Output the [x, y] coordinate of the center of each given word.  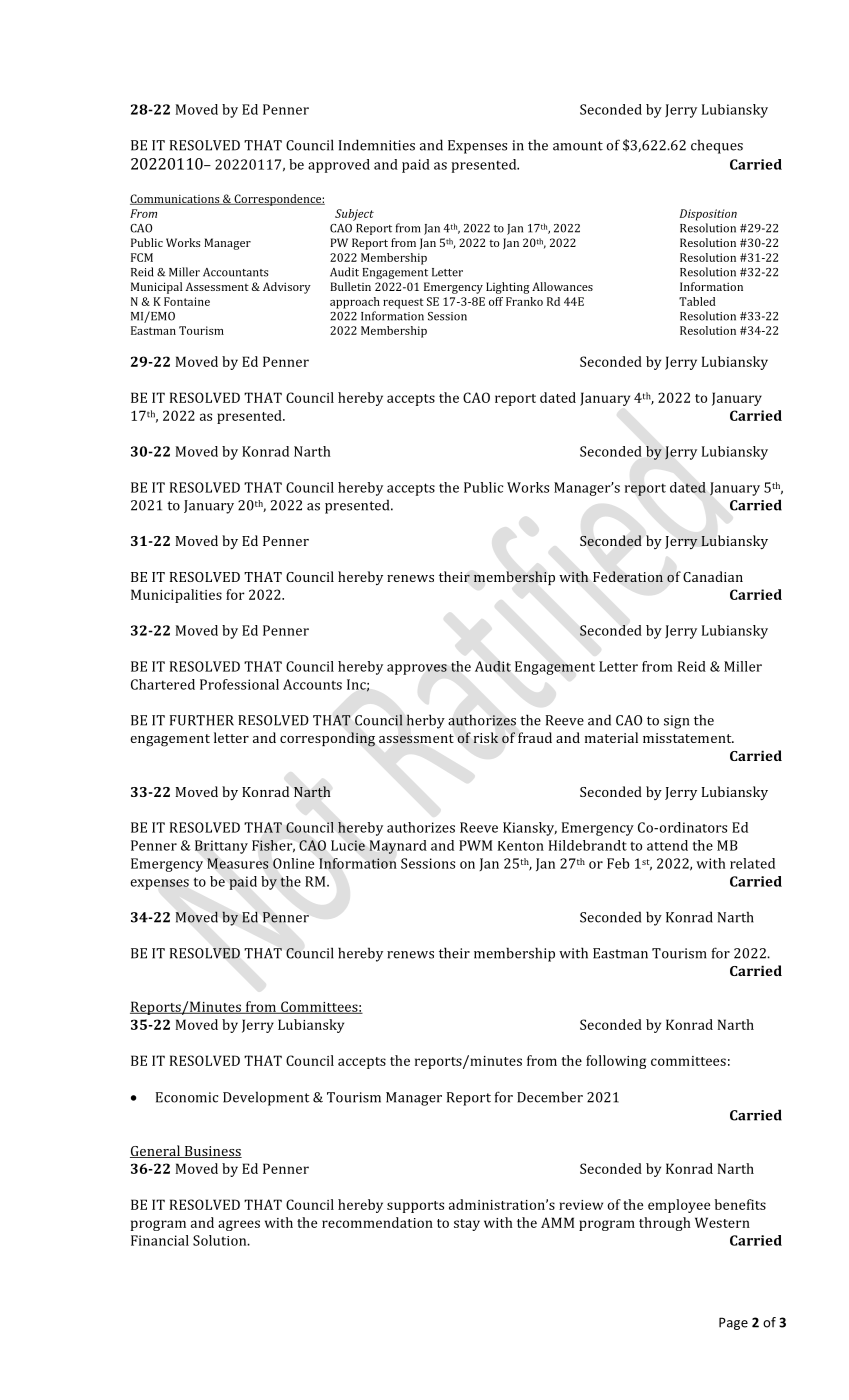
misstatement [688, 738]
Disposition [708, 215]
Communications [176, 199]
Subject [354, 215]
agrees [239, 1225]
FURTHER [202, 720]
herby [426, 721]
